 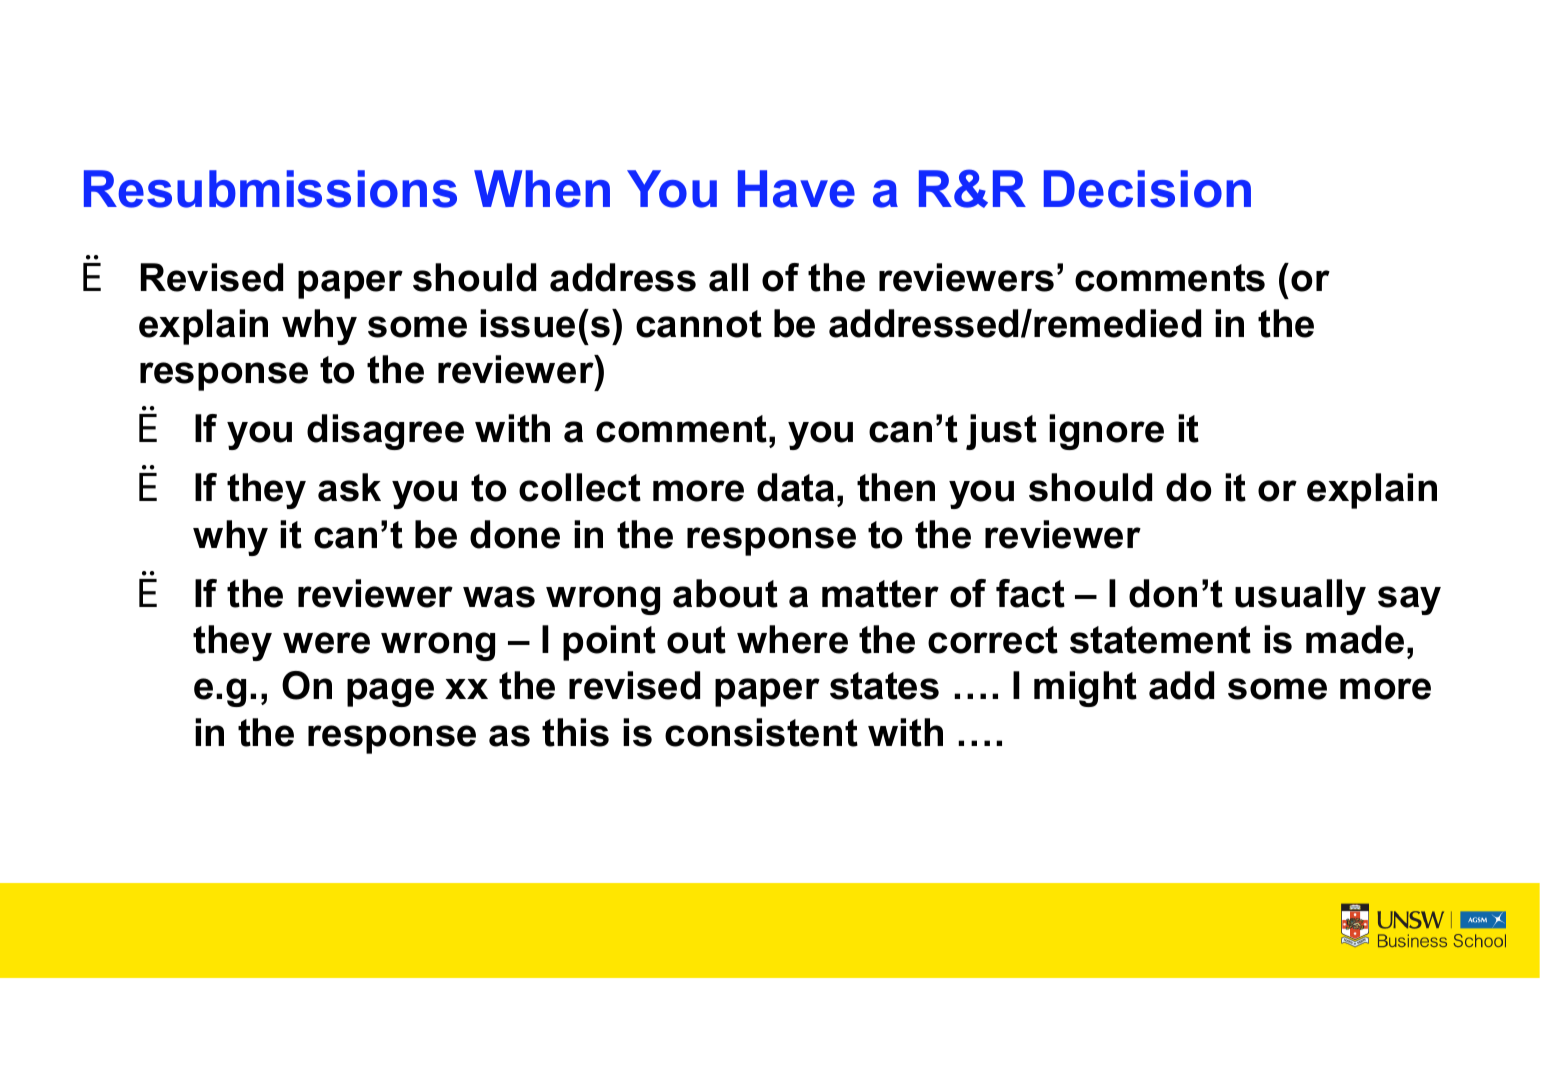 I want to click on then, so click(x=896, y=487).
